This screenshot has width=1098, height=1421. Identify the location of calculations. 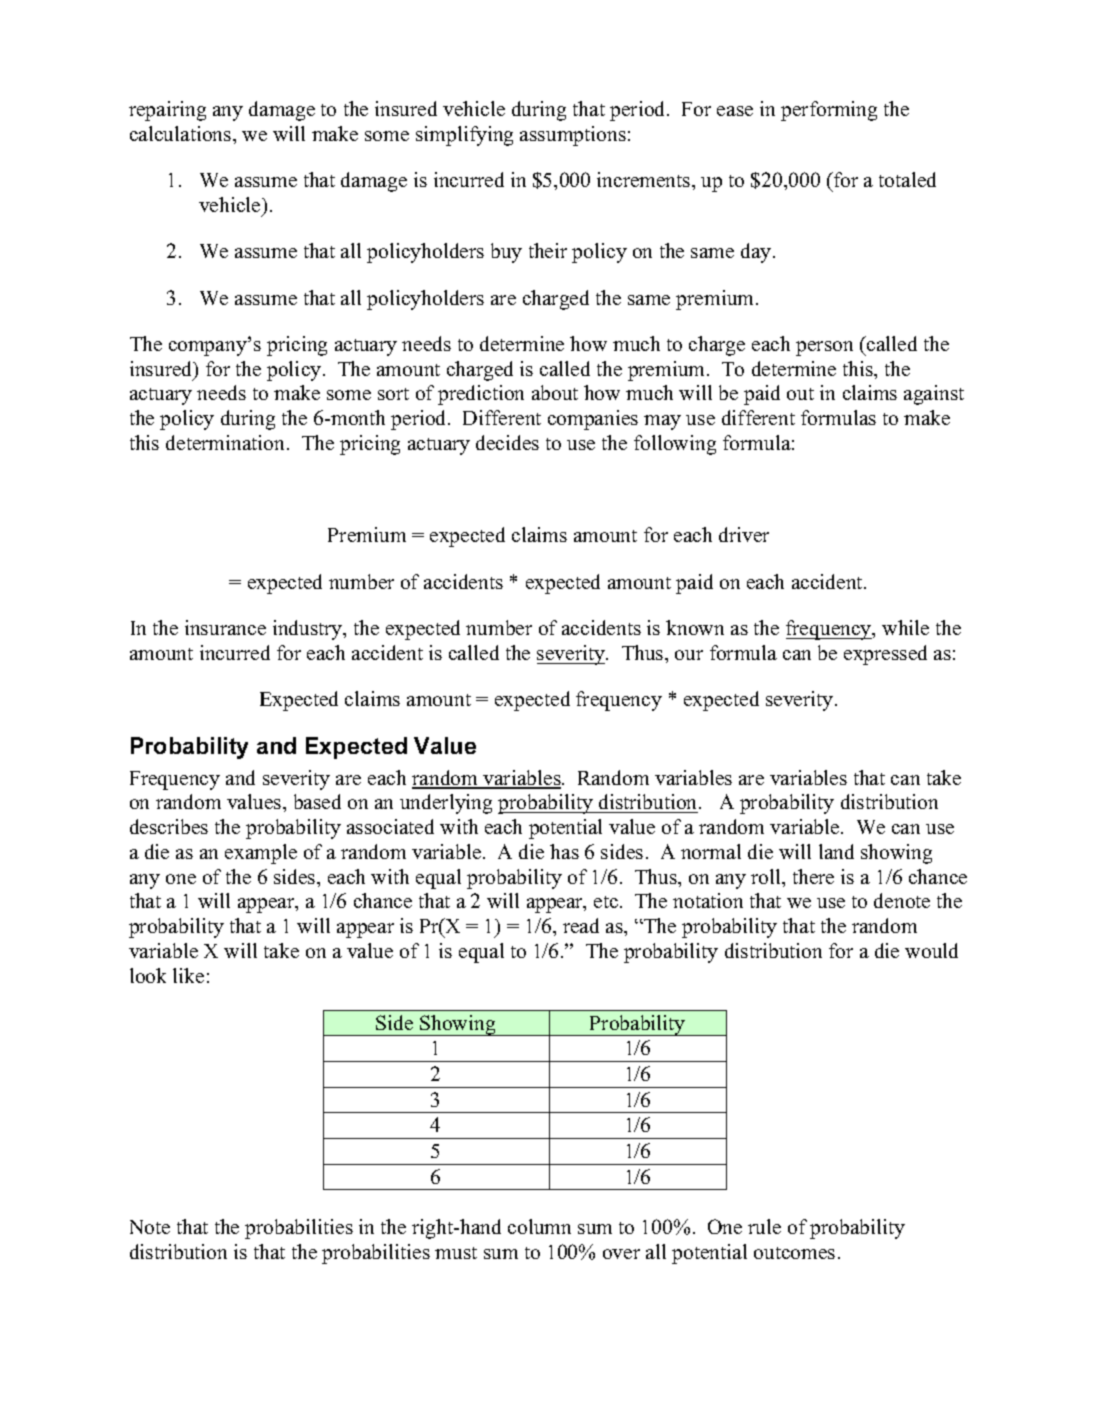
(182, 133).
